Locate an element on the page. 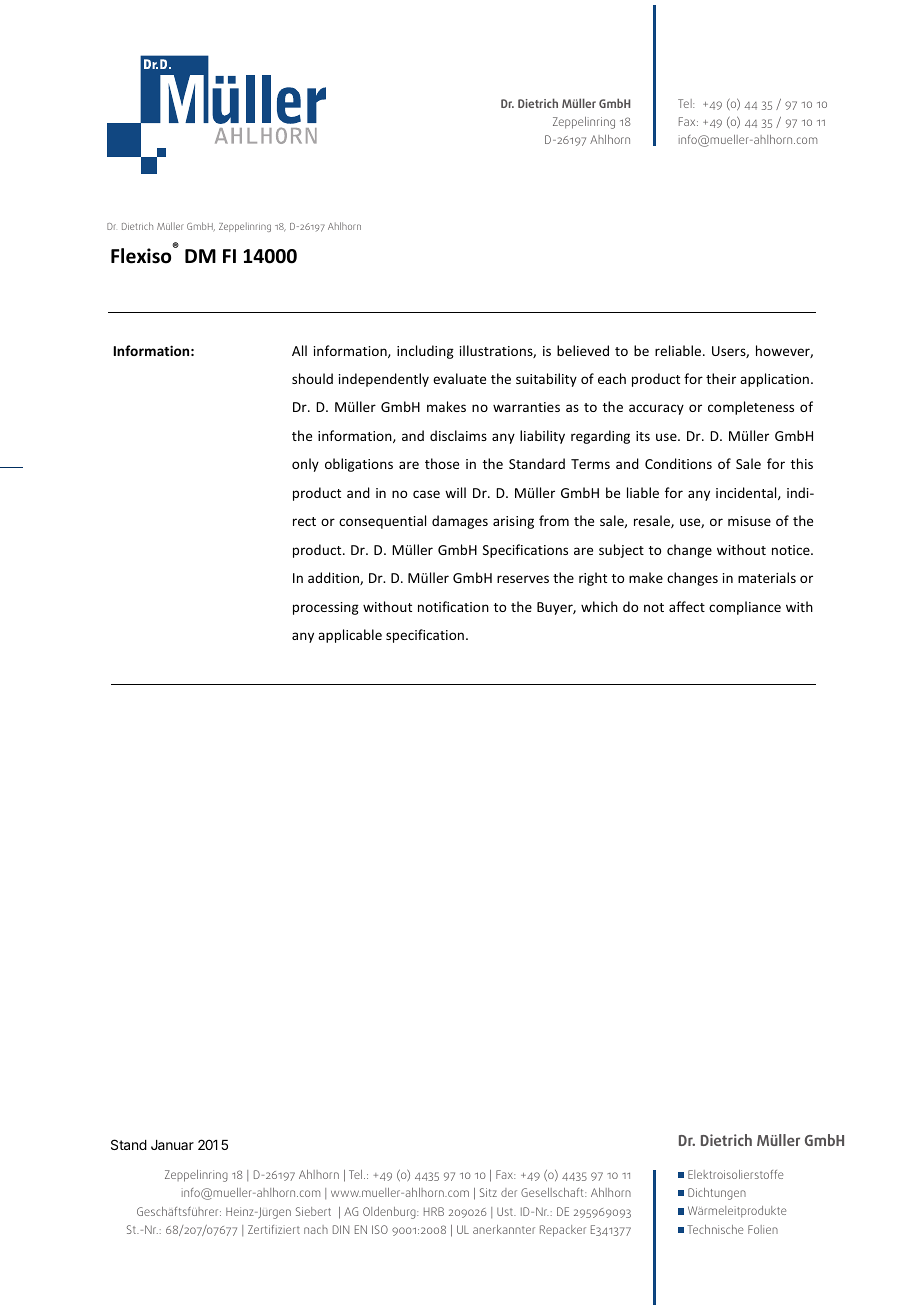  compliance is located at coordinates (745, 608).
